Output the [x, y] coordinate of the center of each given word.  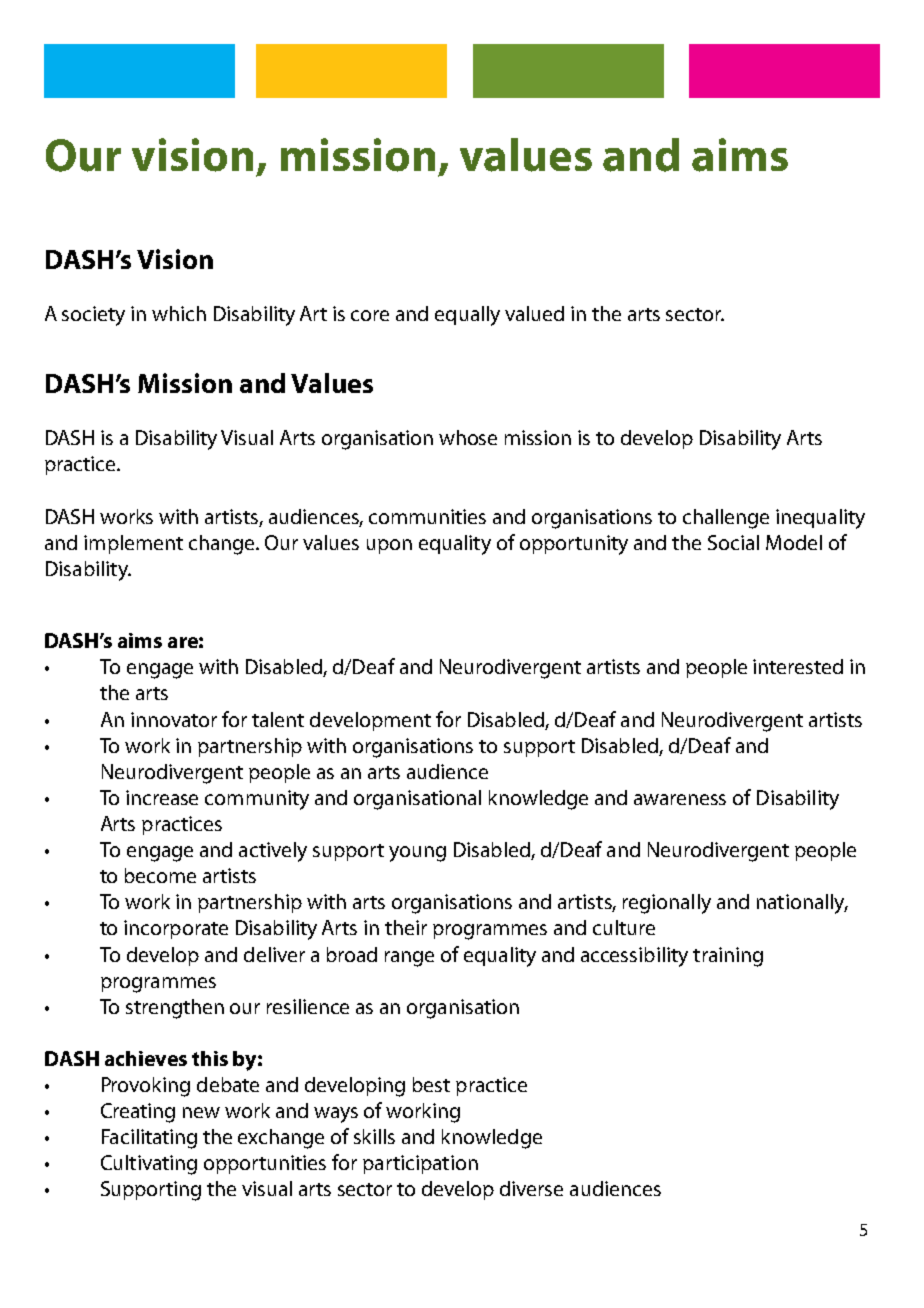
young [417, 854]
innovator [174, 719]
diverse [531, 1188]
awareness [680, 799]
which [179, 313]
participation [420, 1164]
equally [467, 316]
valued [534, 313]
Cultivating [149, 1165]
